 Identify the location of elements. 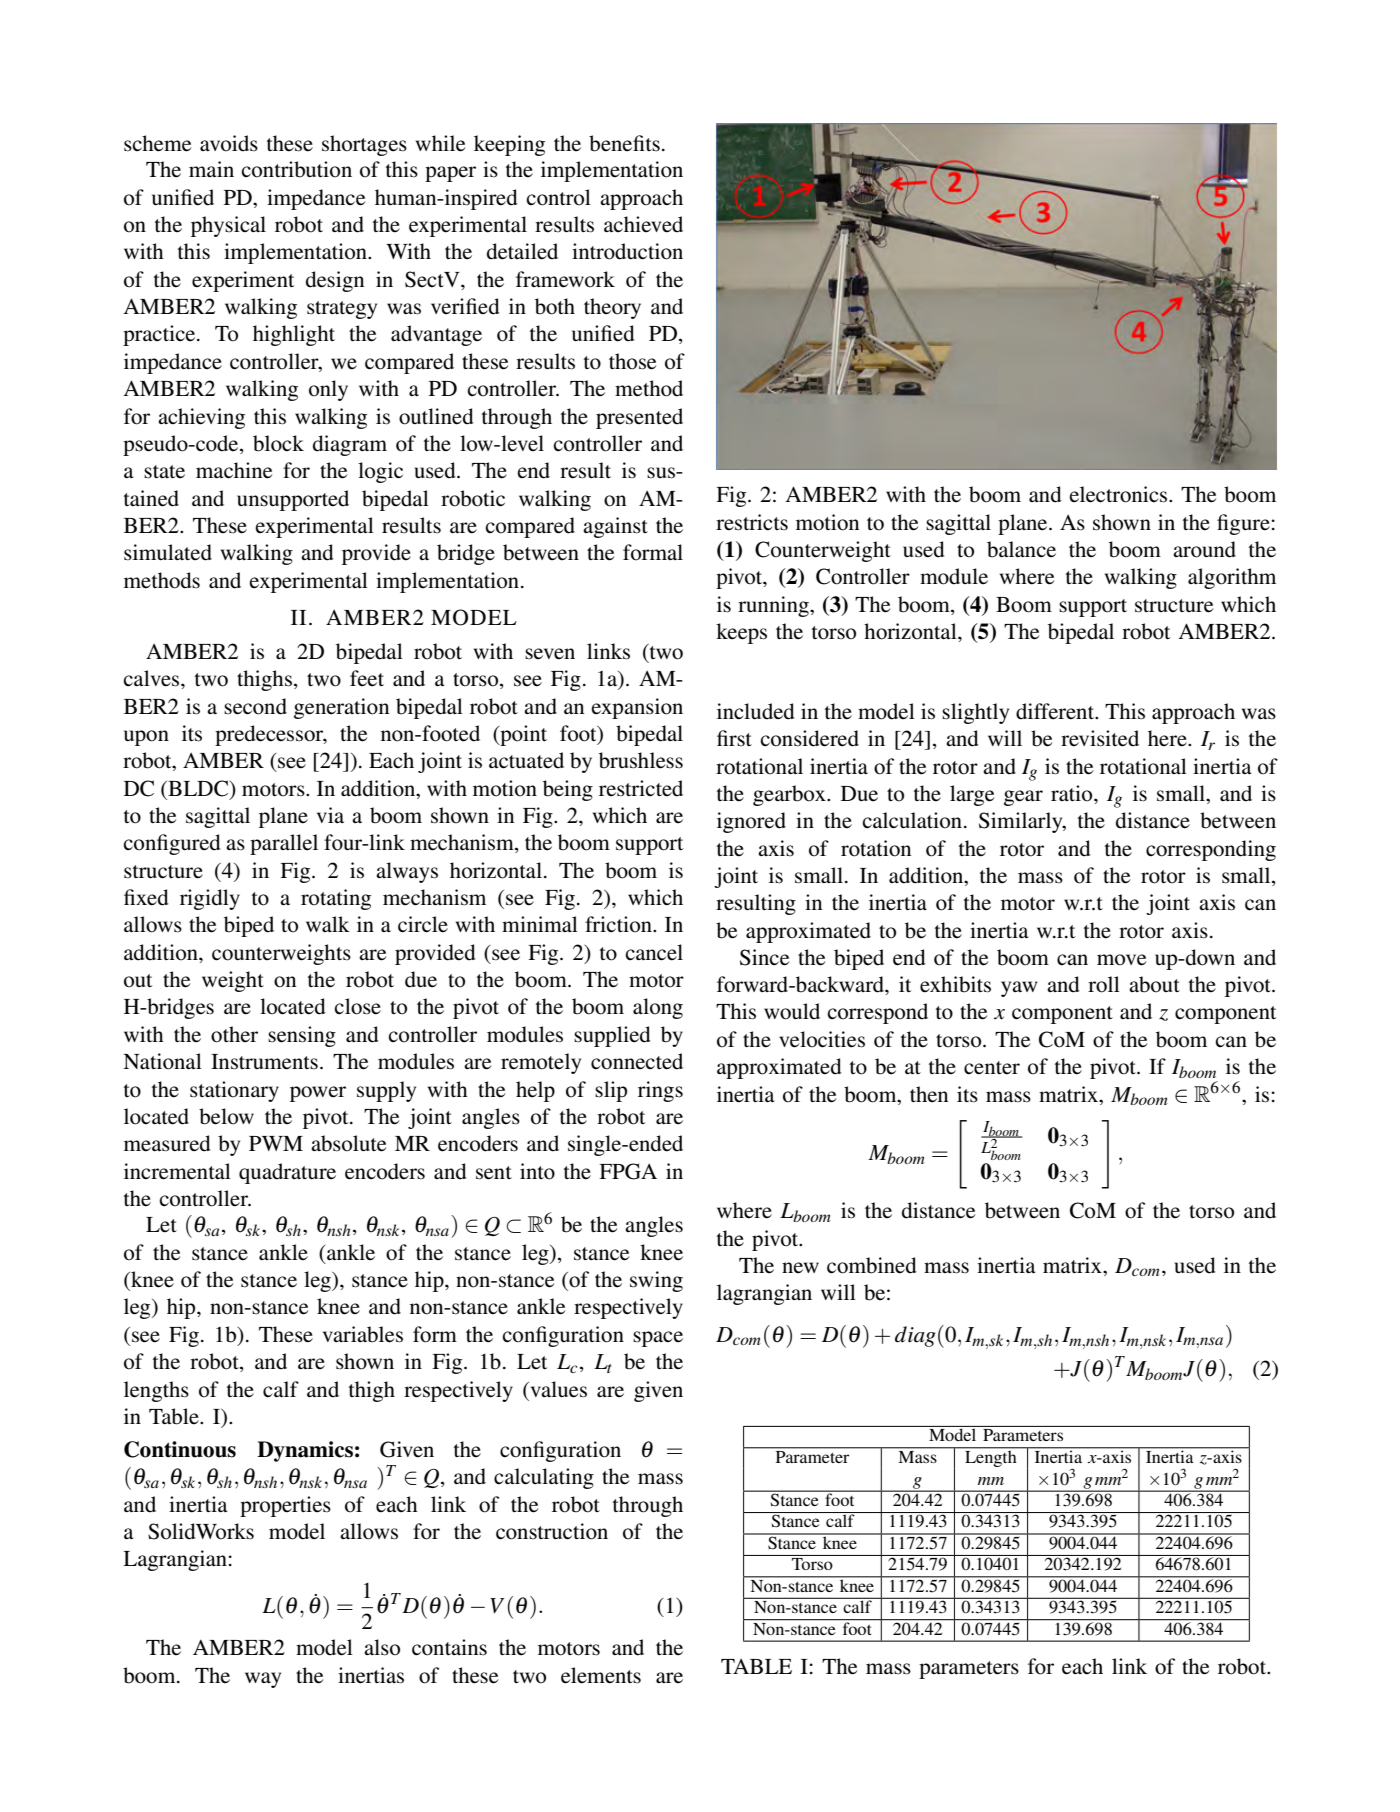
(601, 1675).
